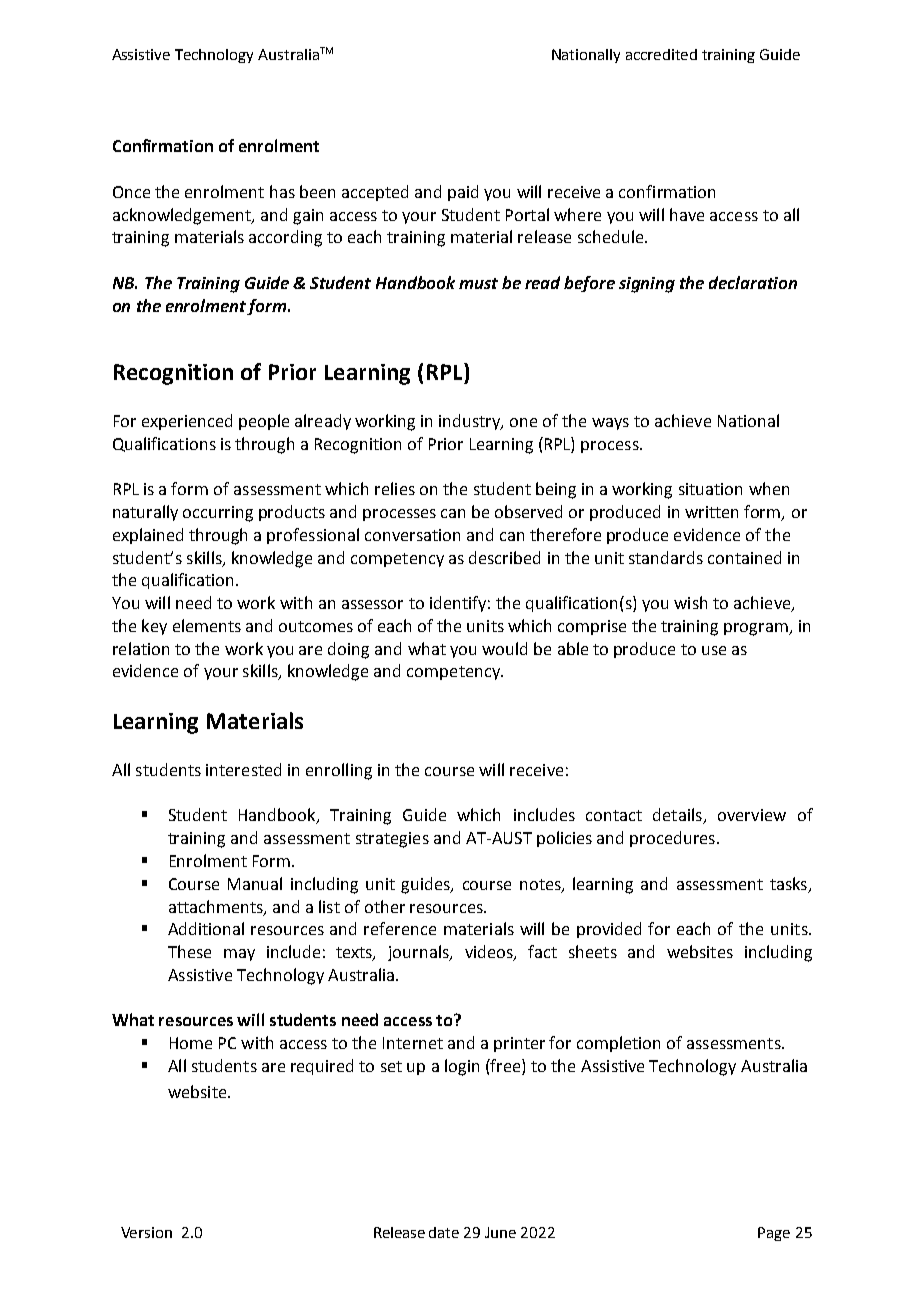 The width and height of the document is (924, 1308). What do you see at coordinates (207, 625) in the document?
I see `elements` at bounding box center [207, 625].
